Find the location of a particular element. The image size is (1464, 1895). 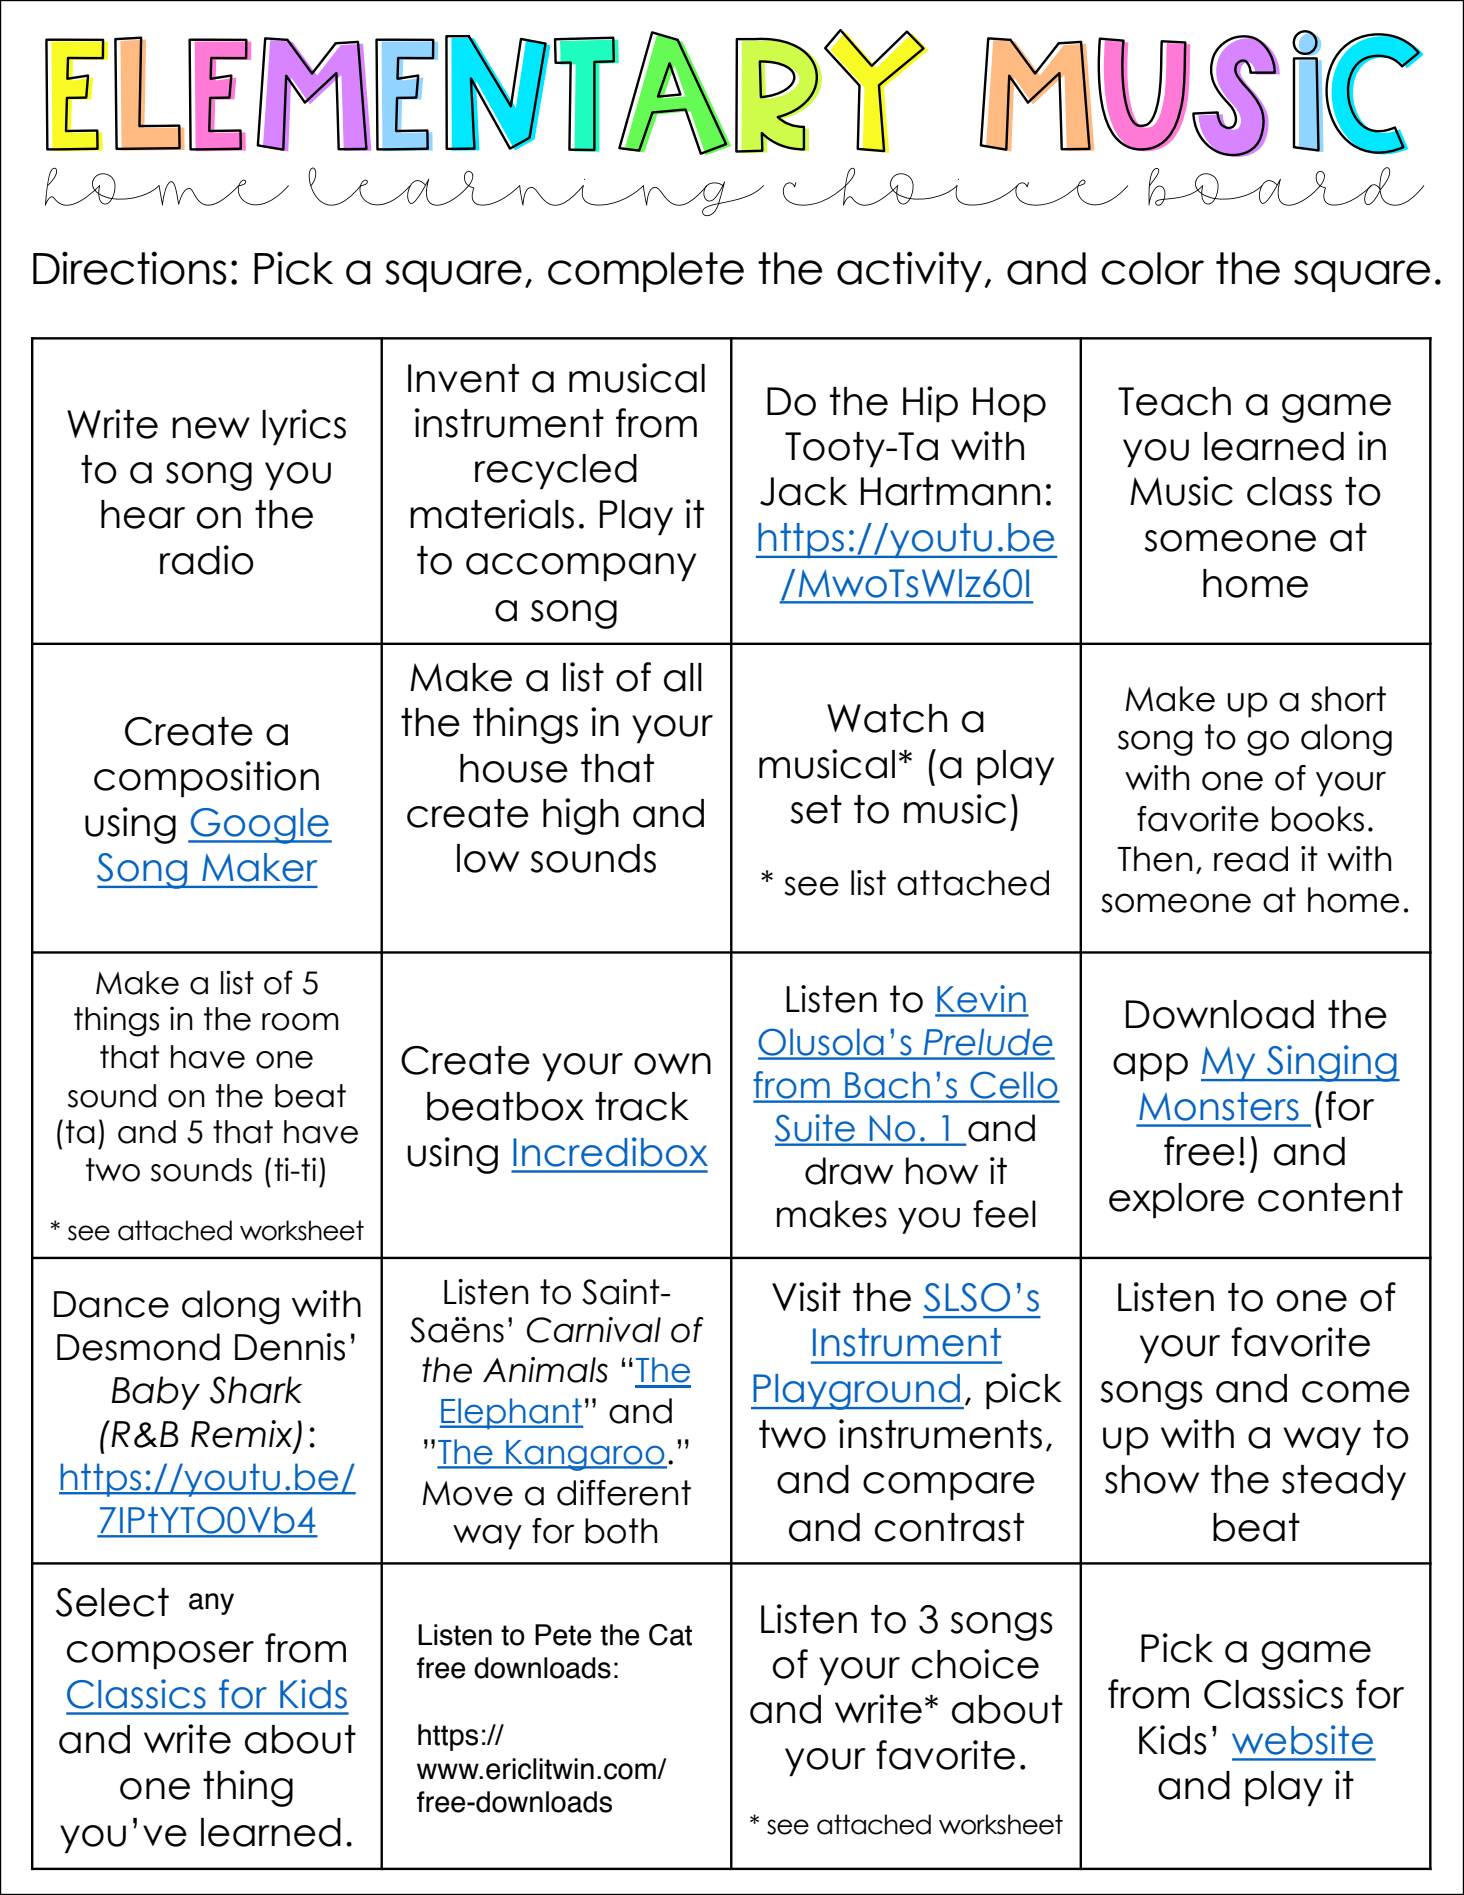

radio is located at coordinates (207, 560).
